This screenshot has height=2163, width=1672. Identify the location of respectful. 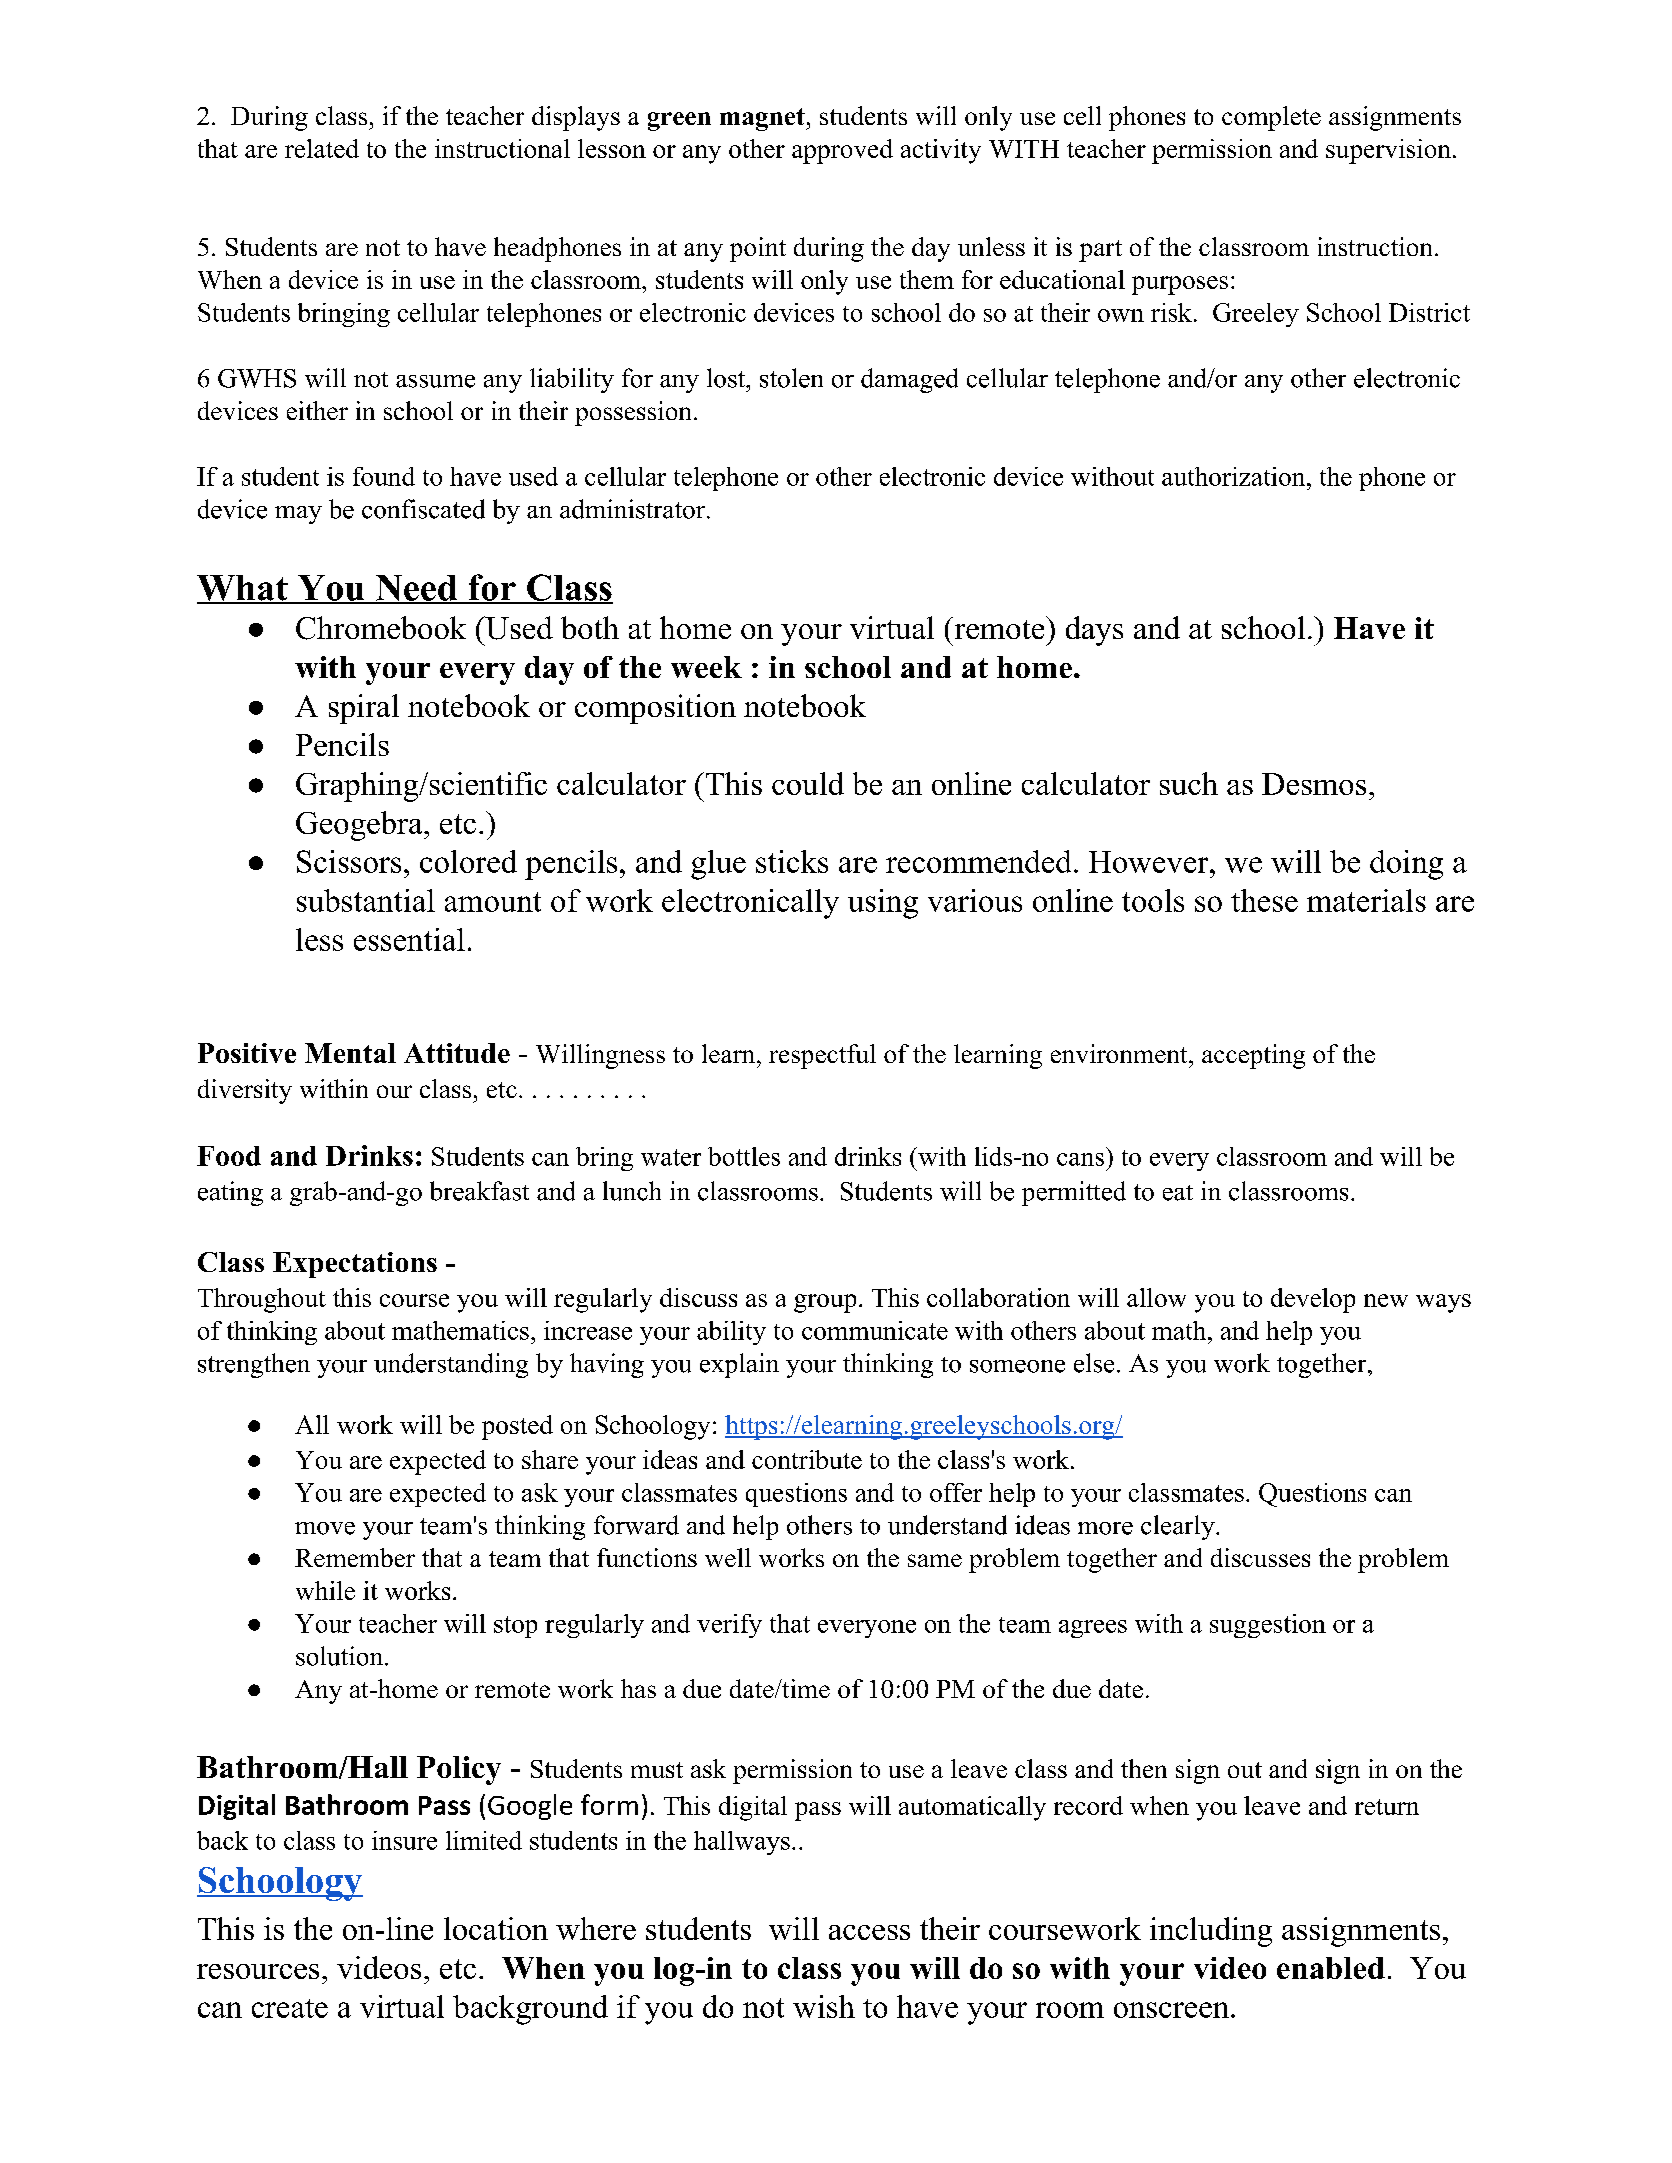
(822, 1056).
